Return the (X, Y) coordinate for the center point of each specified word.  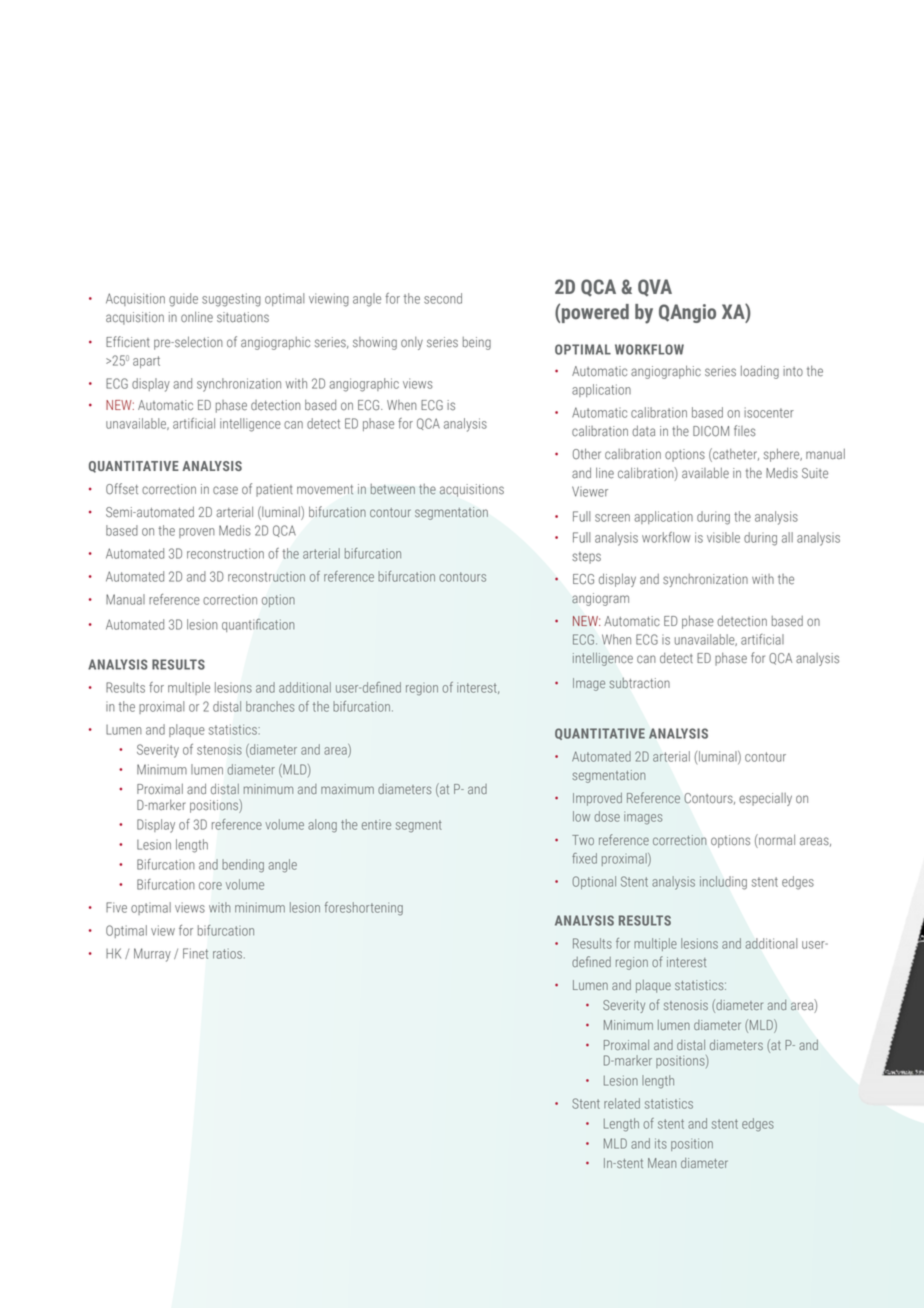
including (723, 882)
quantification (258, 625)
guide (183, 300)
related (622, 1103)
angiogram (600, 599)
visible (723, 537)
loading (760, 372)
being (477, 343)
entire (376, 824)
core (210, 886)
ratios (229, 953)
